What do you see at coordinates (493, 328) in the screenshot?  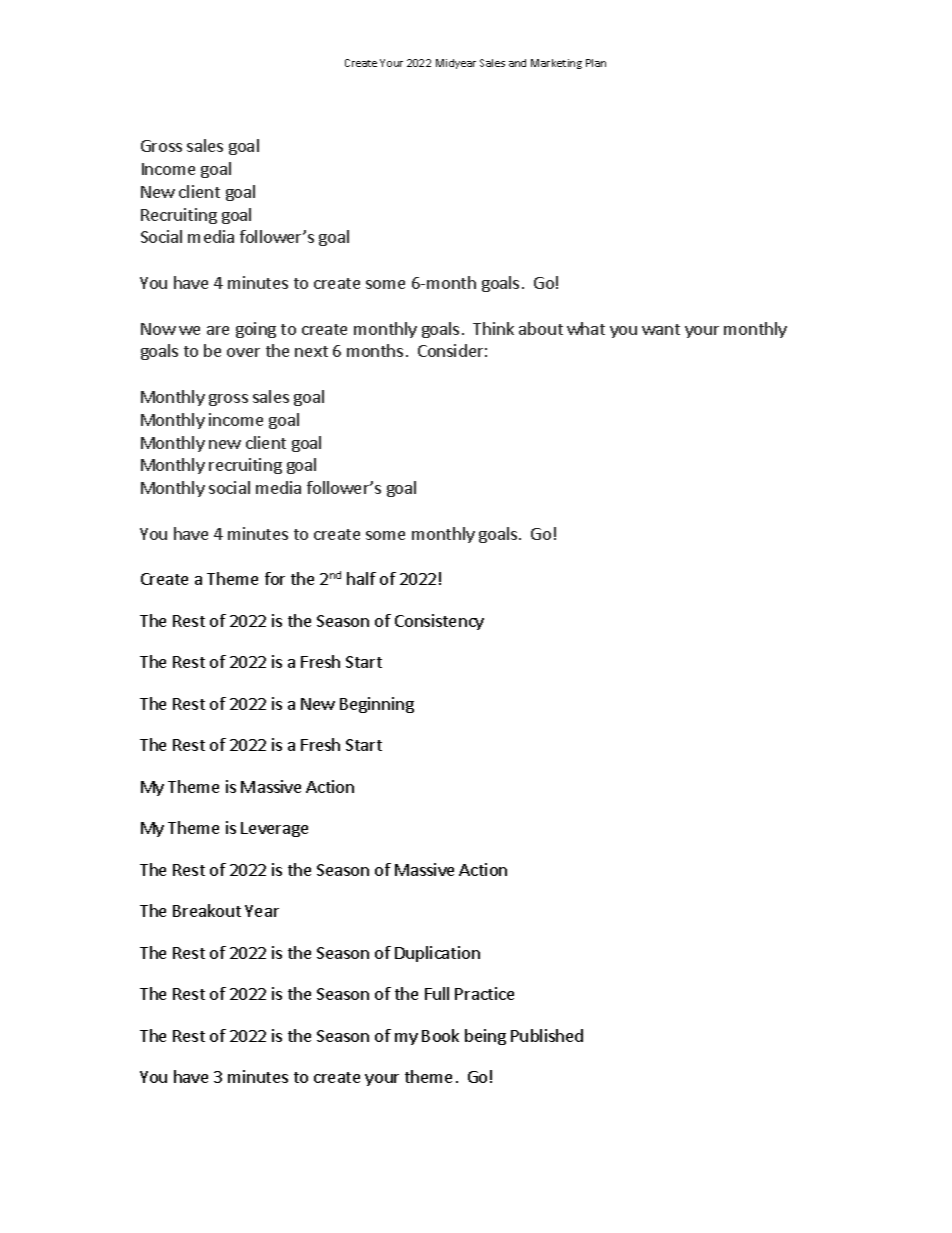 I see `Think` at bounding box center [493, 328].
